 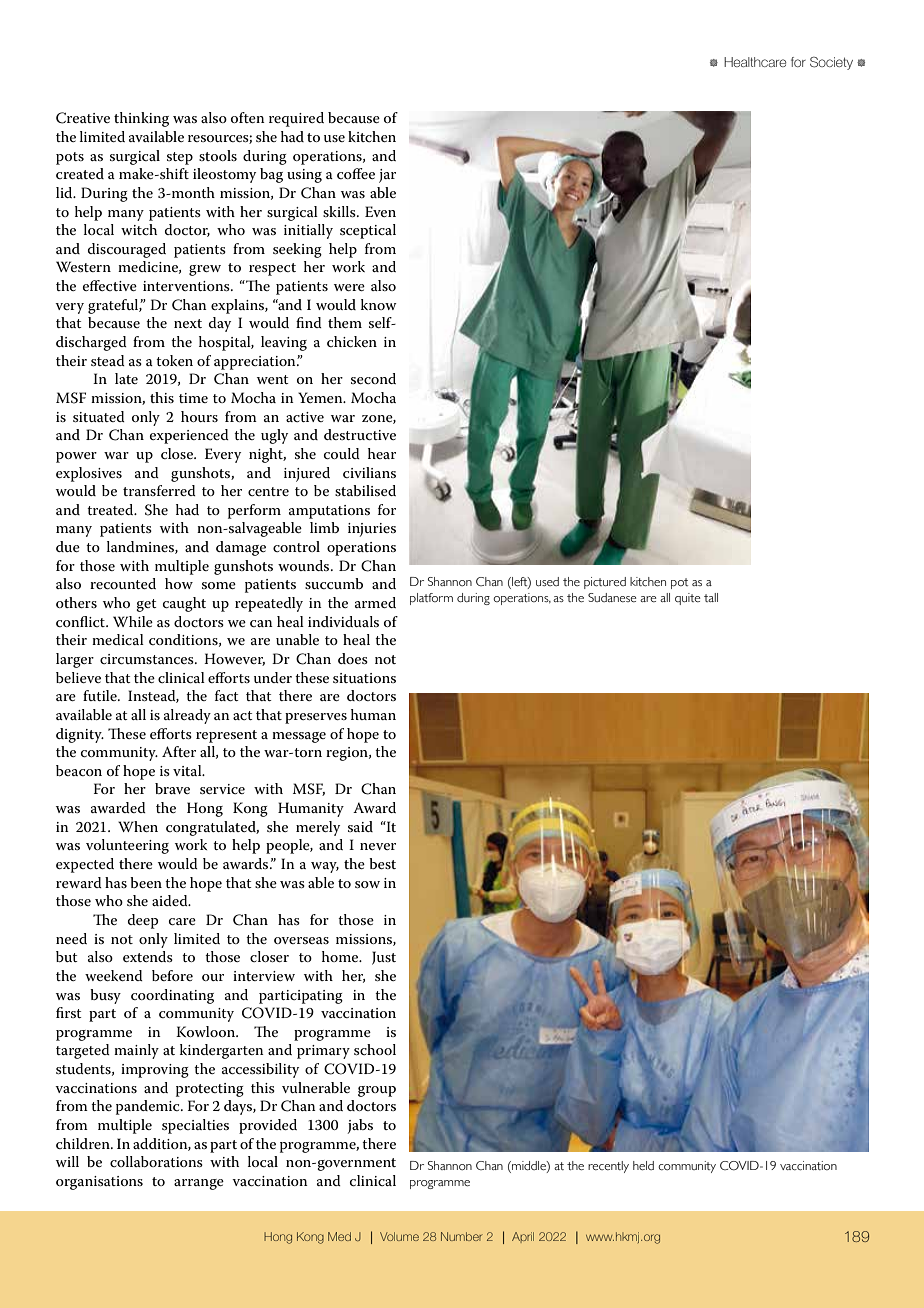 I want to click on Society, so click(x=831, y=63).
